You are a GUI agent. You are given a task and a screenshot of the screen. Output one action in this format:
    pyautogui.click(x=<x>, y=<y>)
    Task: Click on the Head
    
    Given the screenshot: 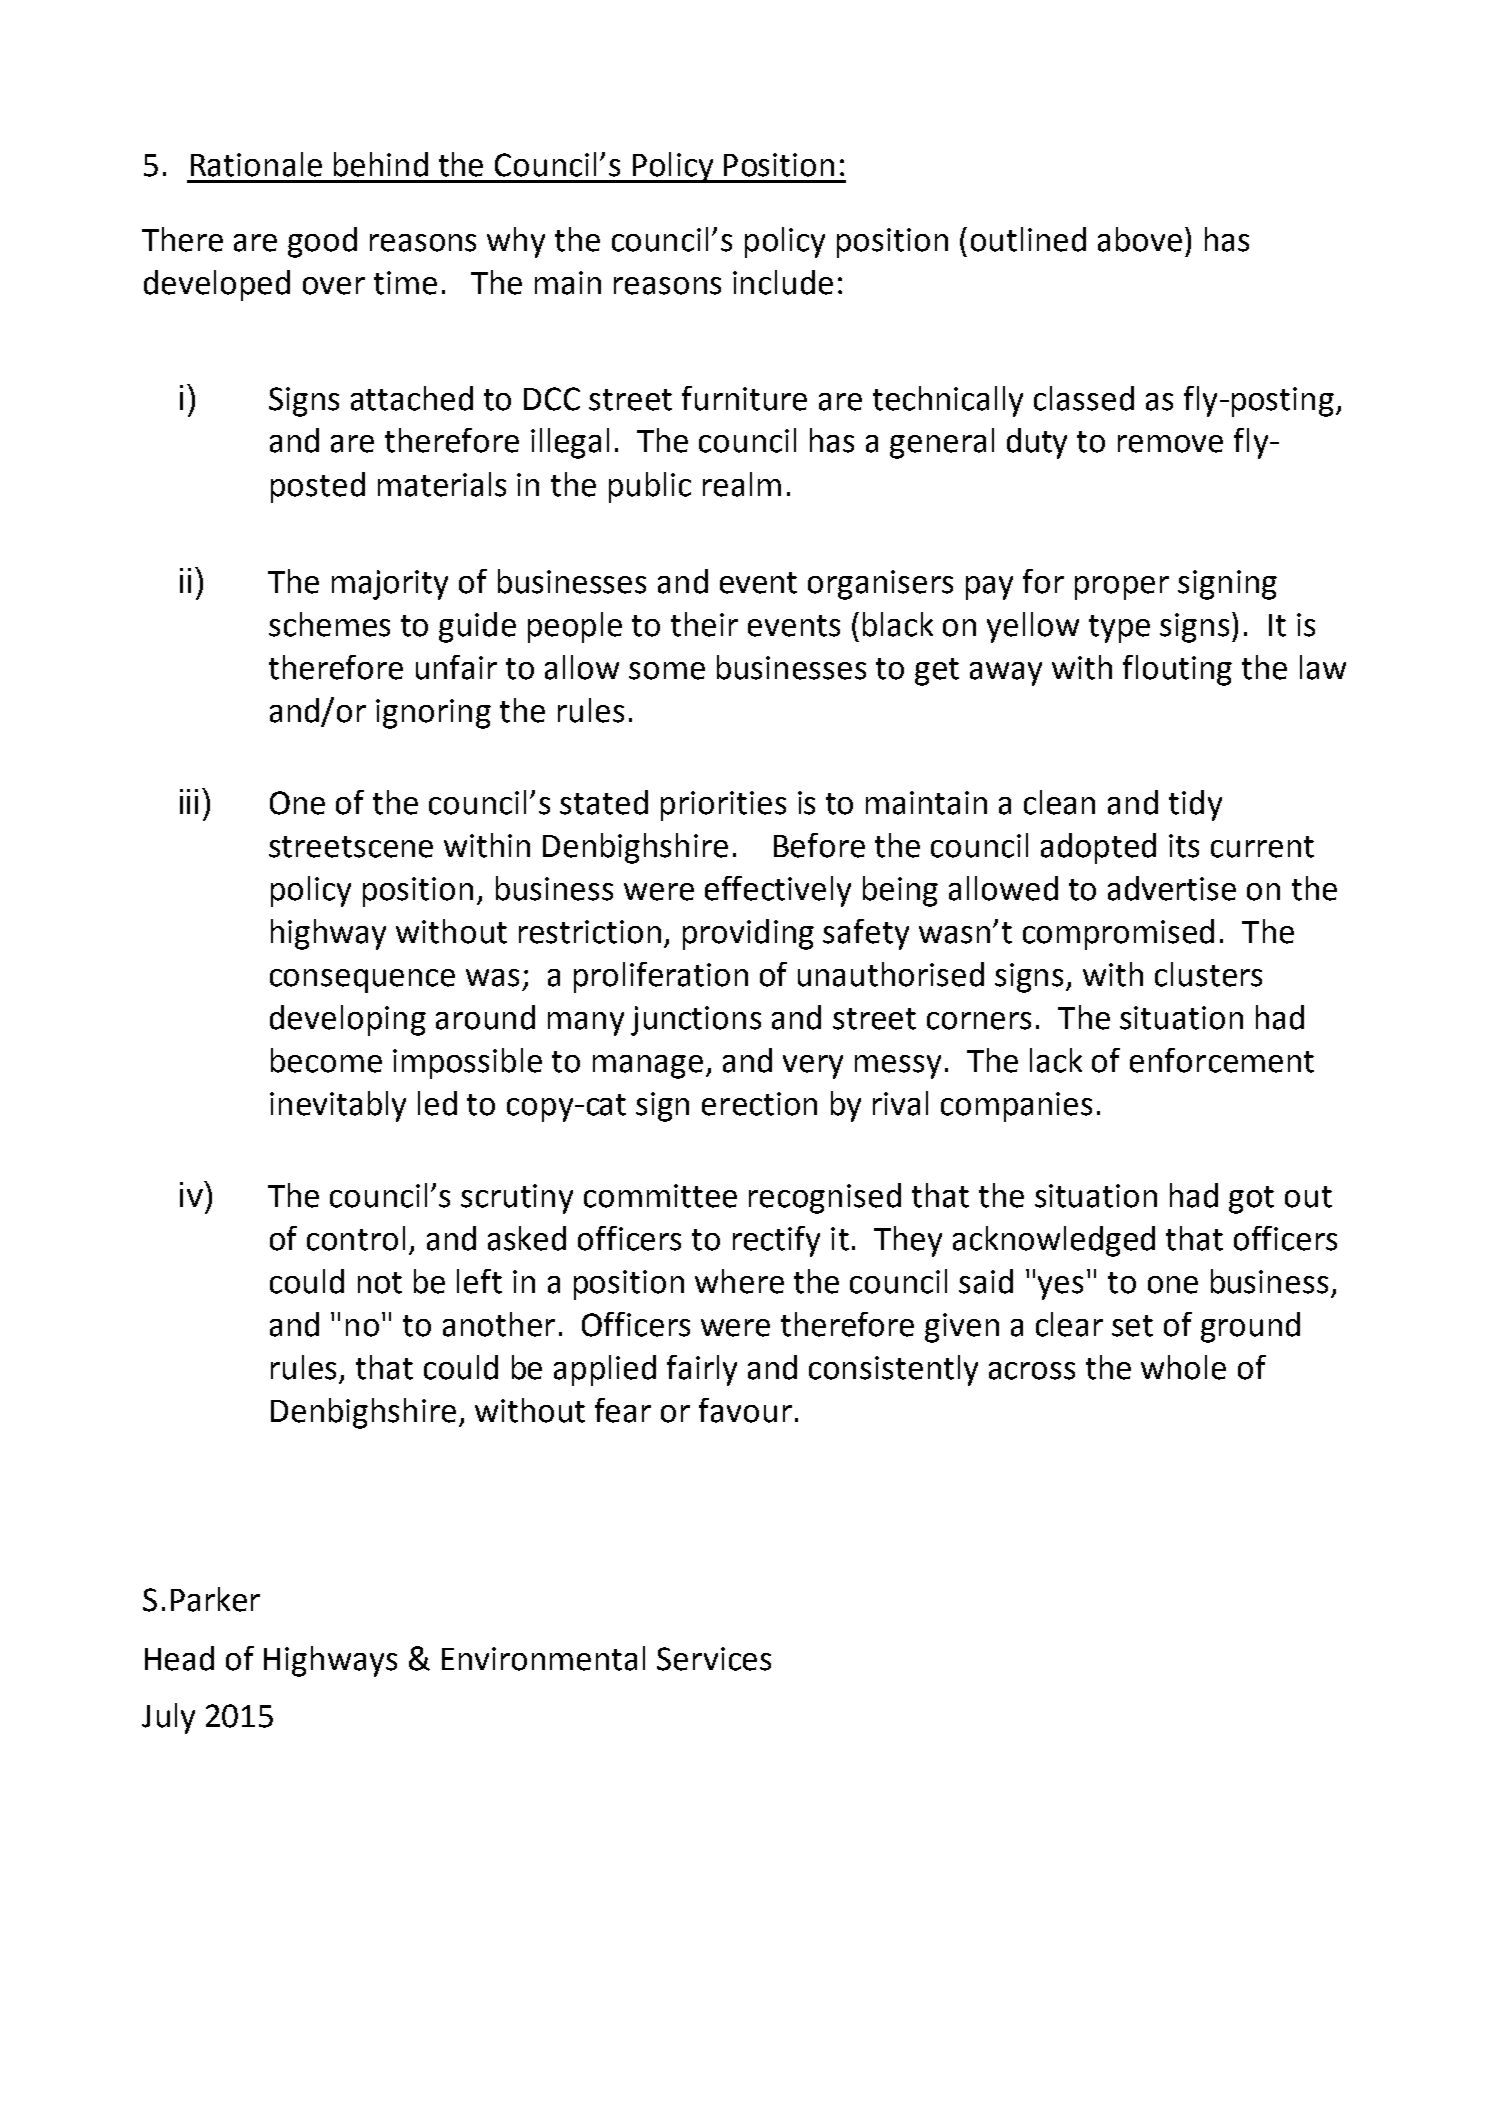 What is the action you would take?
    pyautogui.click(x=179, y=1658)
